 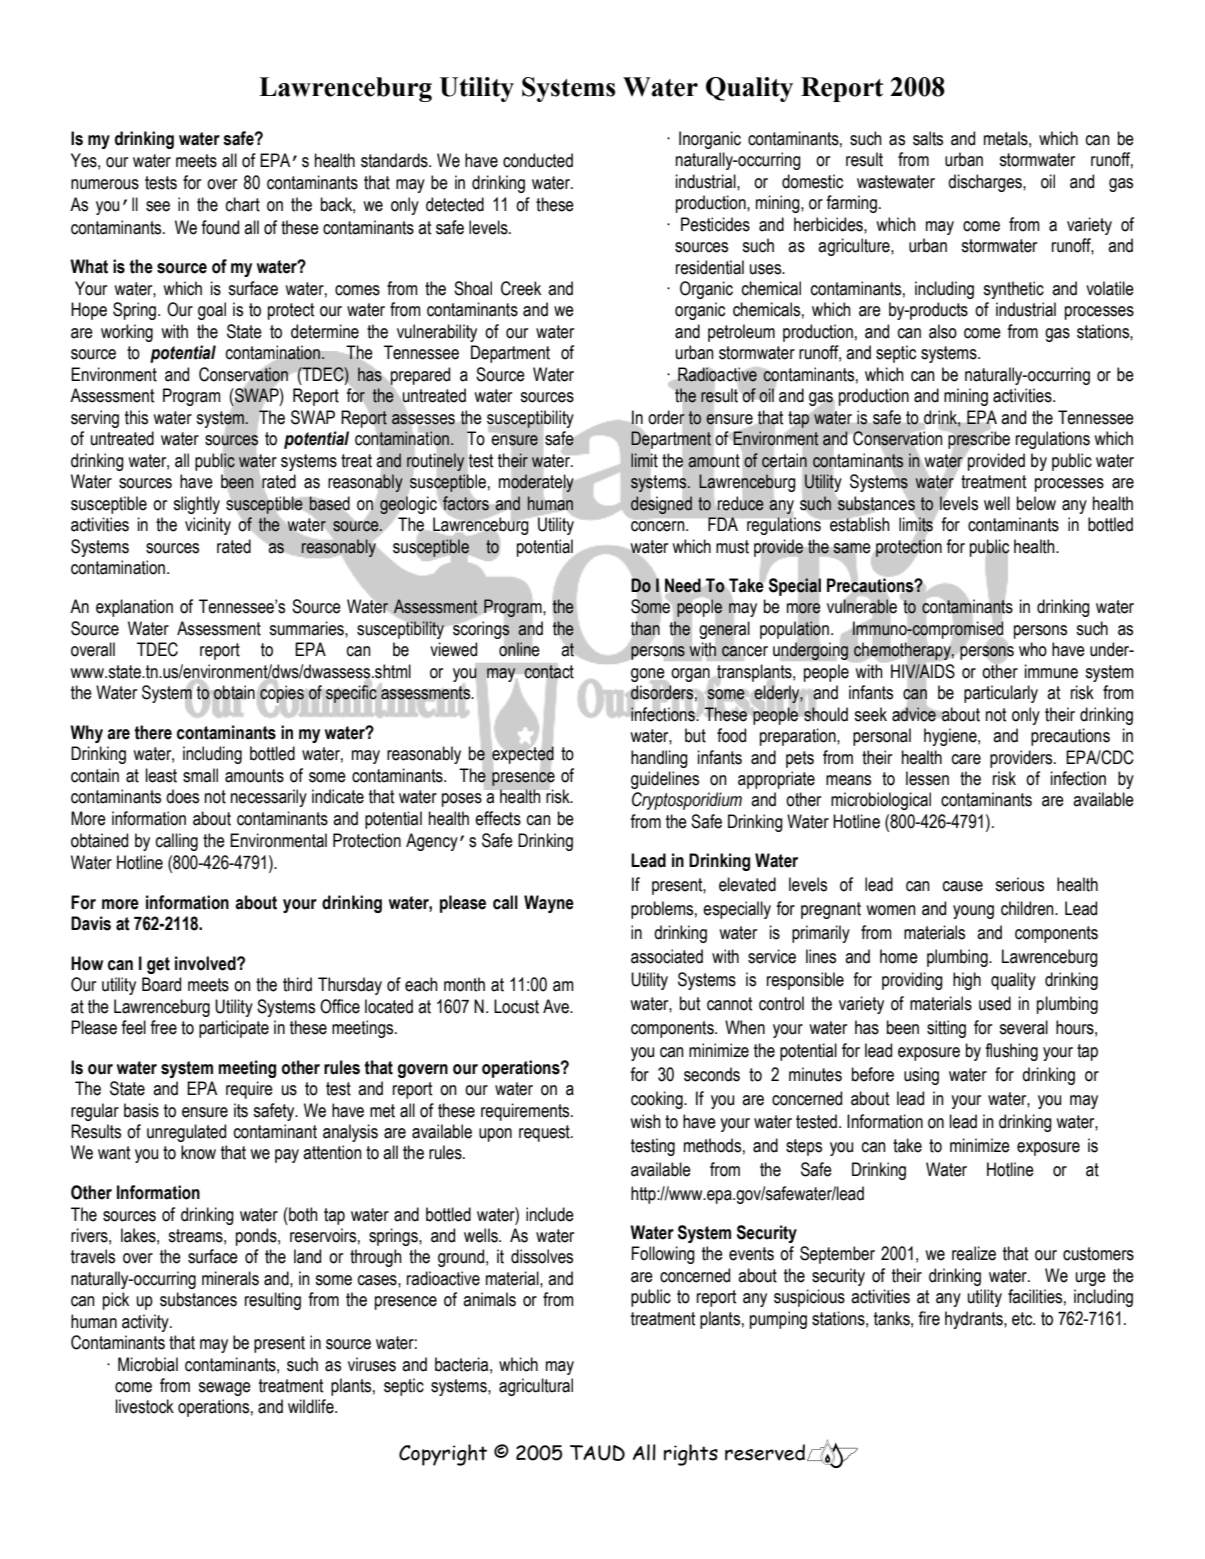 I want to click on wish, so click(x=645, y=1121).
